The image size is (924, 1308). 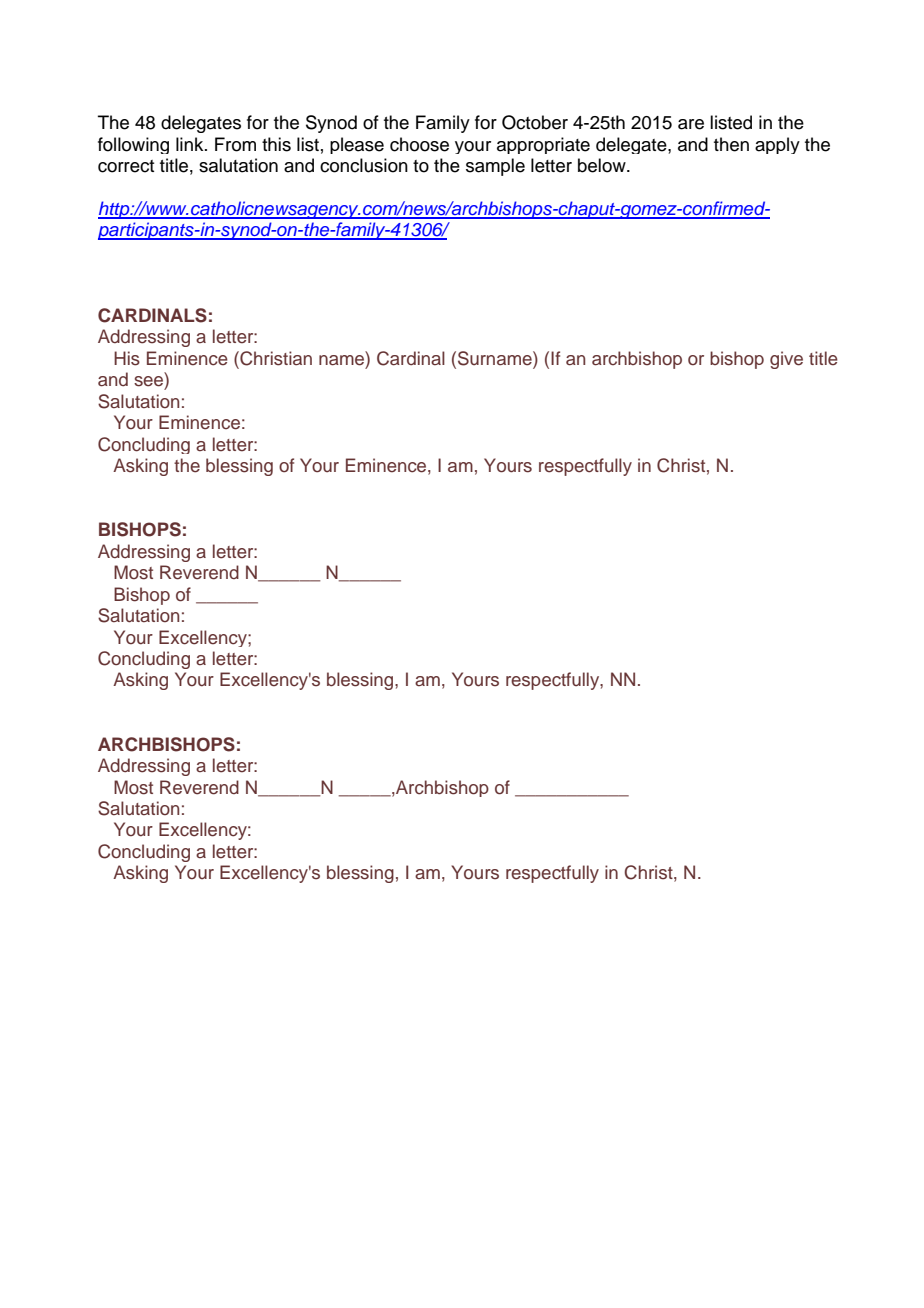 I want to click on sample, so click(x=495, y=167).
